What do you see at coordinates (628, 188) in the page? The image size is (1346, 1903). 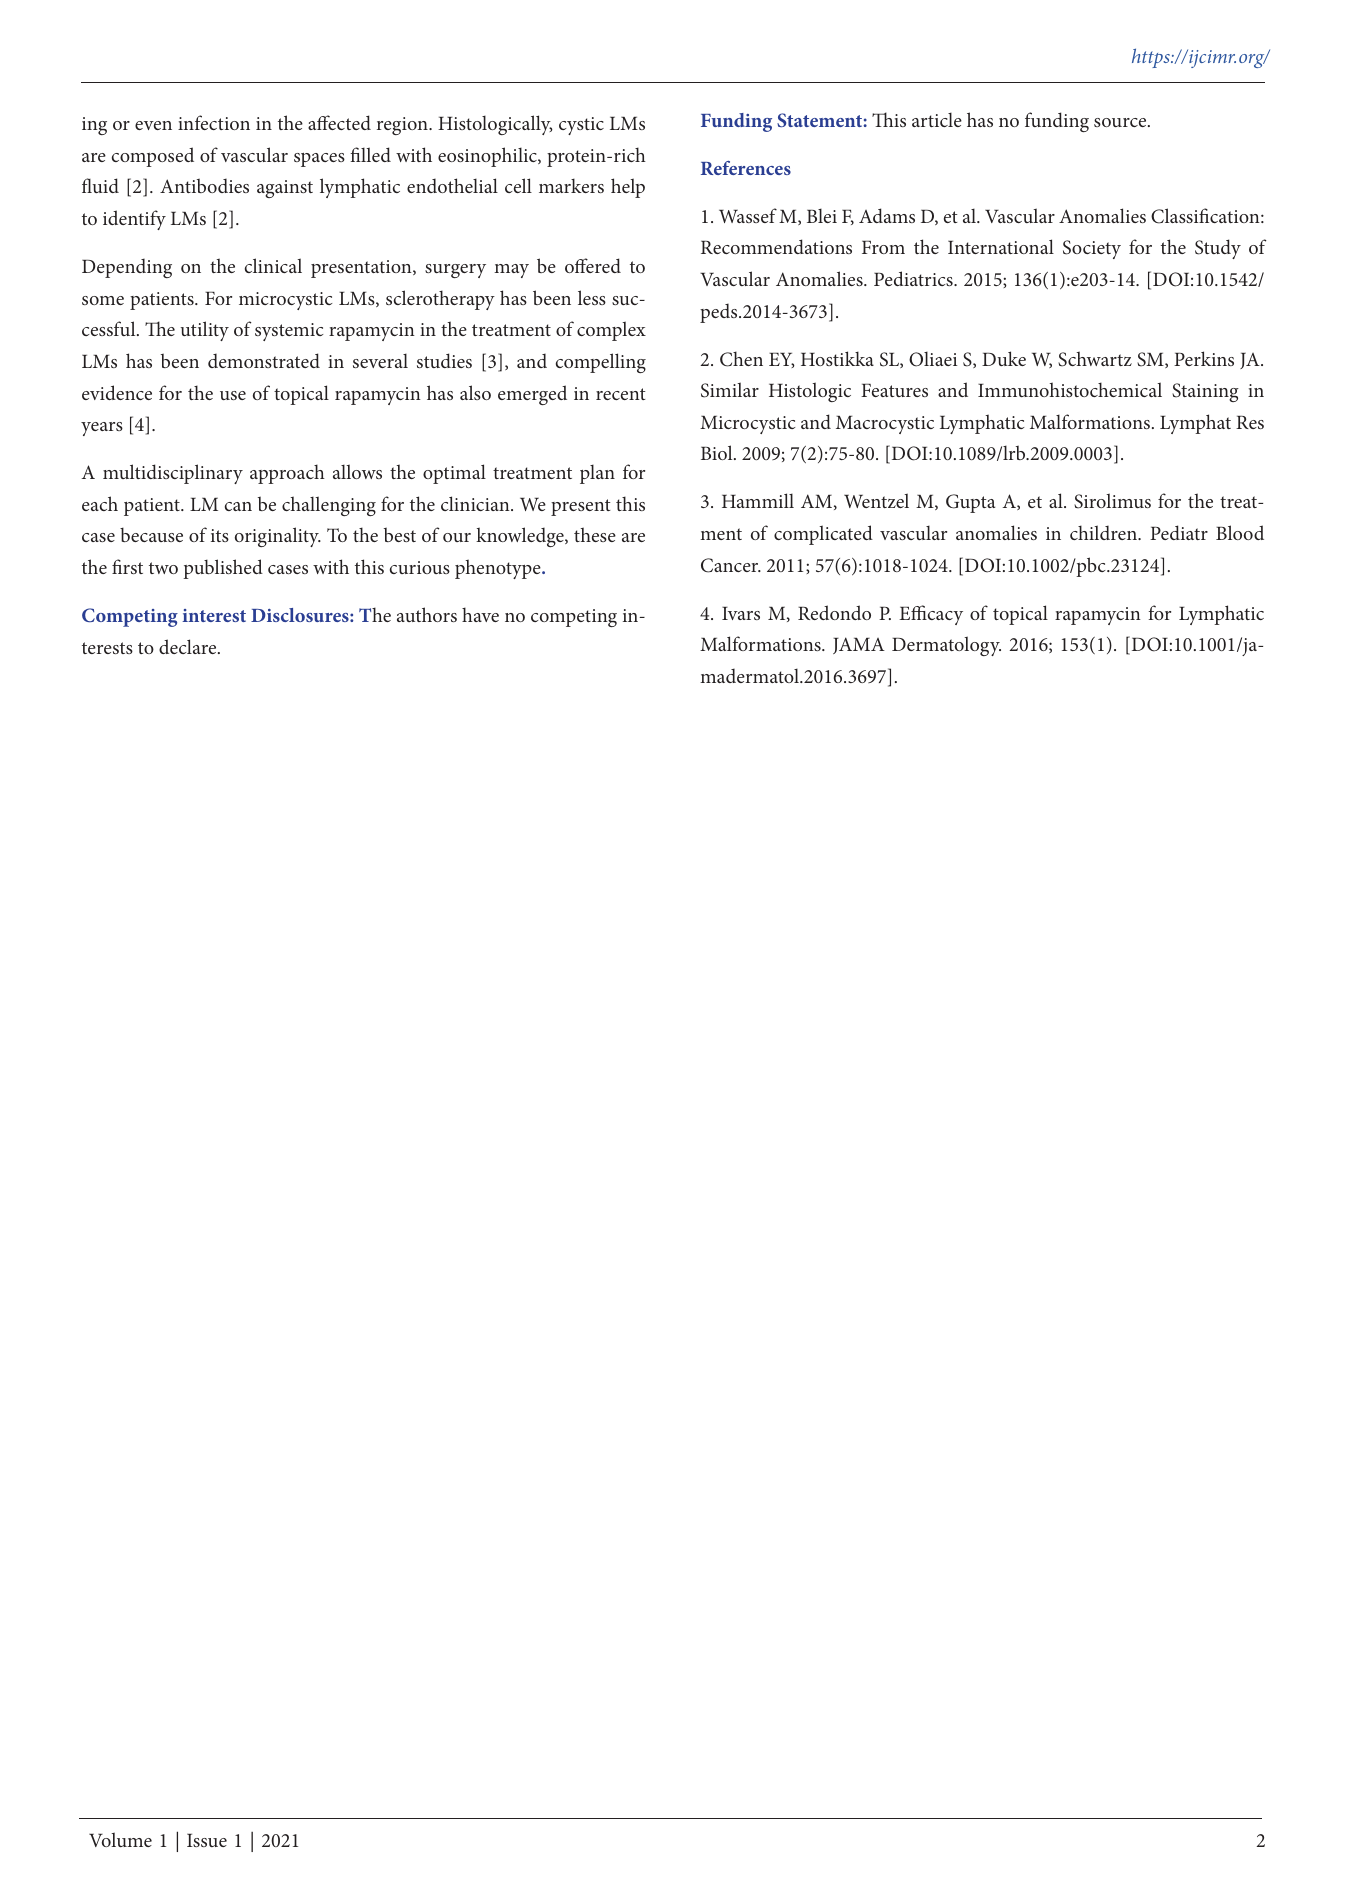 I see `help` at bounding box center [628, 188].
